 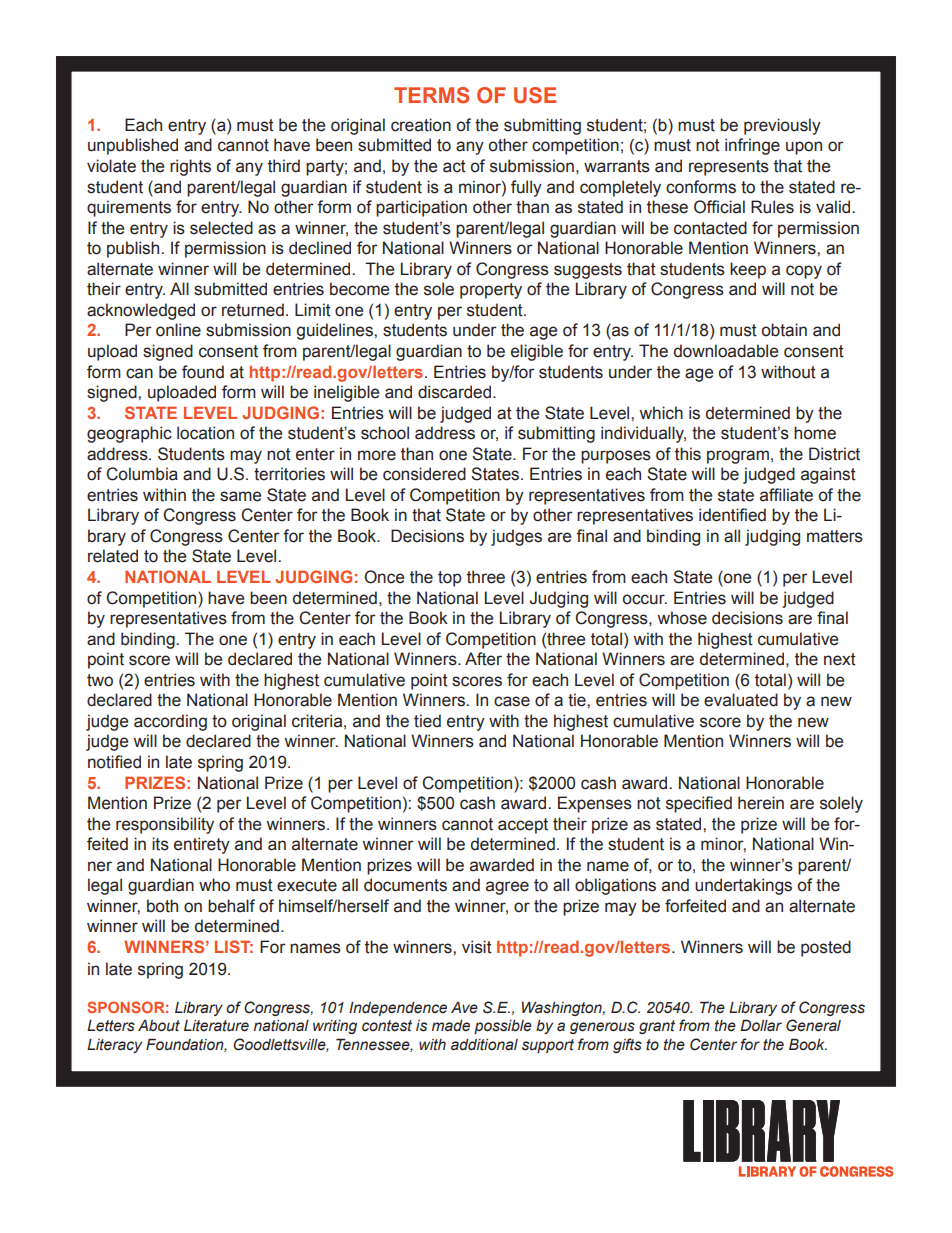 I want to click on made, so click(x=451, y=1026).
